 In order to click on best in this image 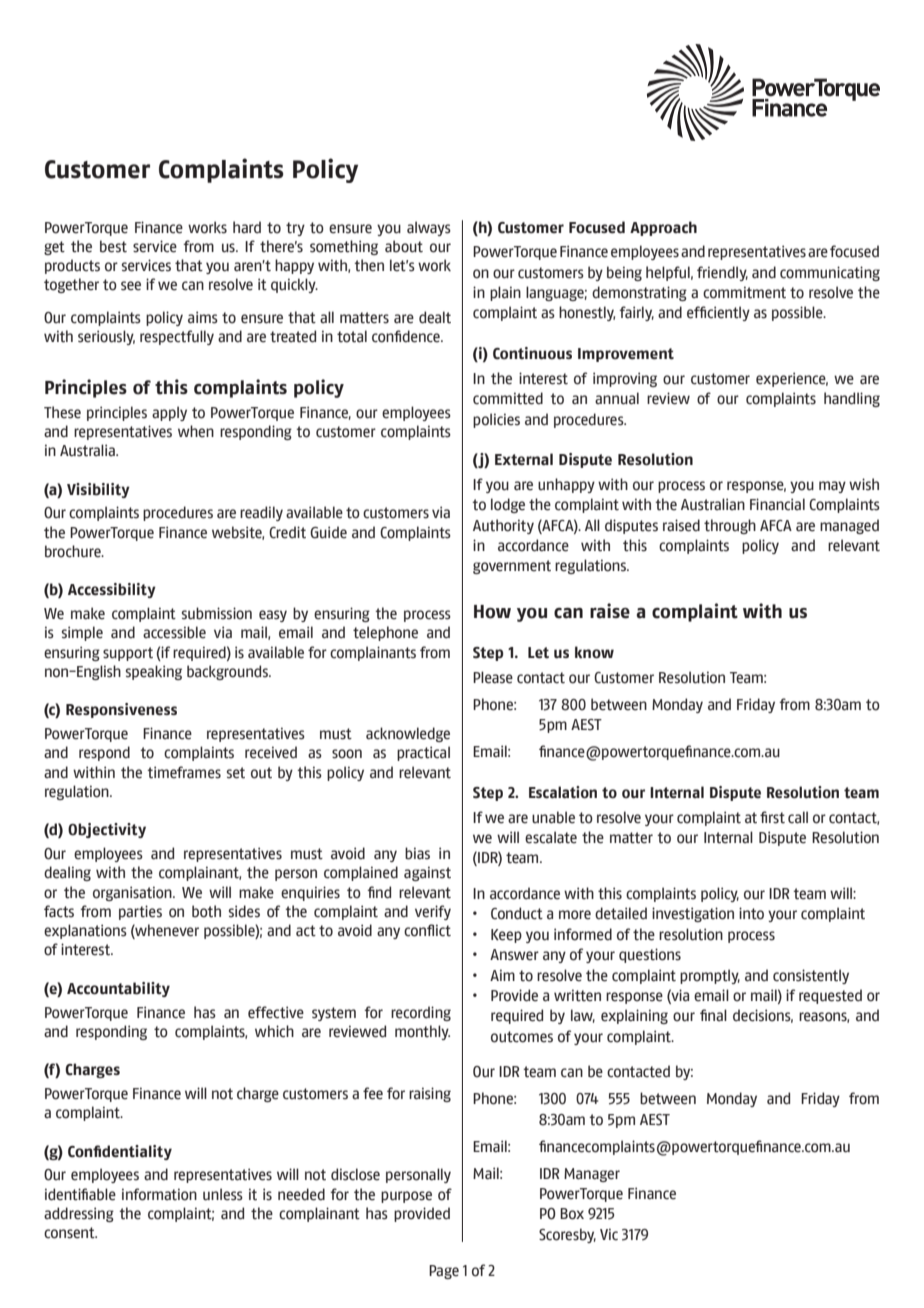, I will do `click(113, 246)`.
